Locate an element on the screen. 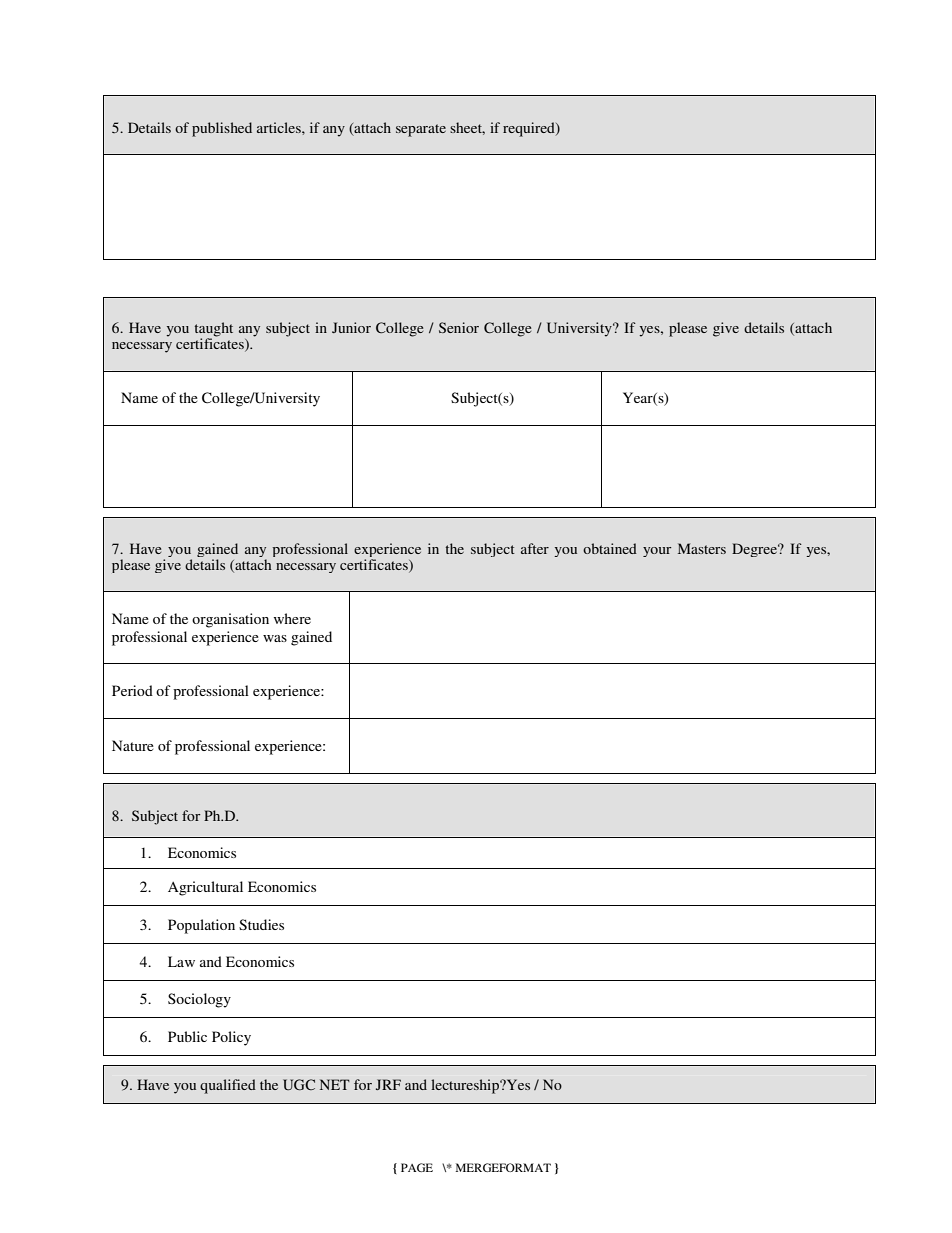 This screenshot has height=1233, width=952. obtained is located at coordinates (610, 548).
